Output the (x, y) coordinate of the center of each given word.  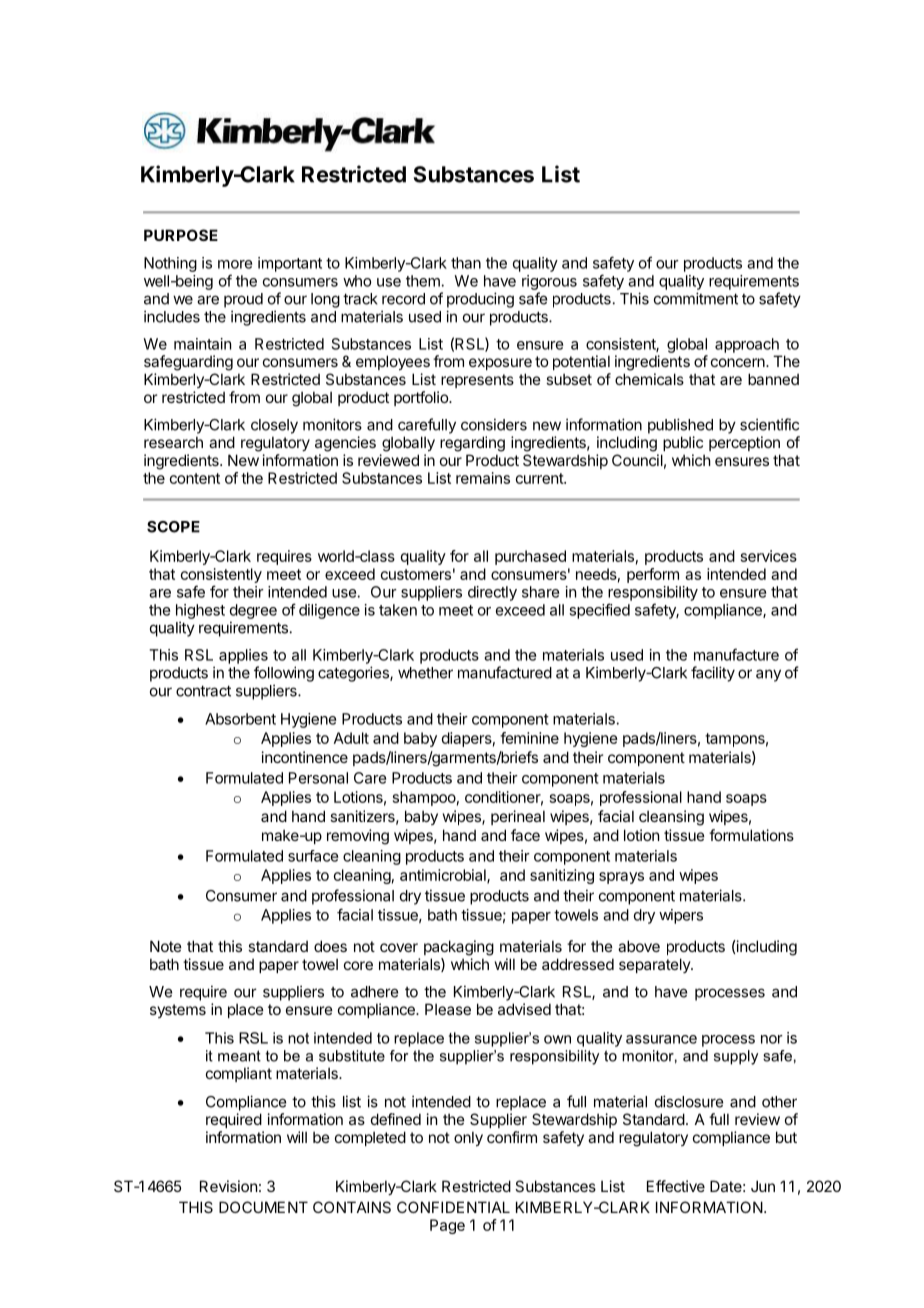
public (683, 443)
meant (239, 1056)
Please (448, 1009)
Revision (228, 1186)
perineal (518, 817)
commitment (696, 298)
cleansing (671, 818)
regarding (472, 444)
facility (713, 674)
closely (274, 426)
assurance (661, 1039)
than (466, 263)
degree (253, 611)
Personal (318, 778)
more (235, 264)
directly (492, 593)
